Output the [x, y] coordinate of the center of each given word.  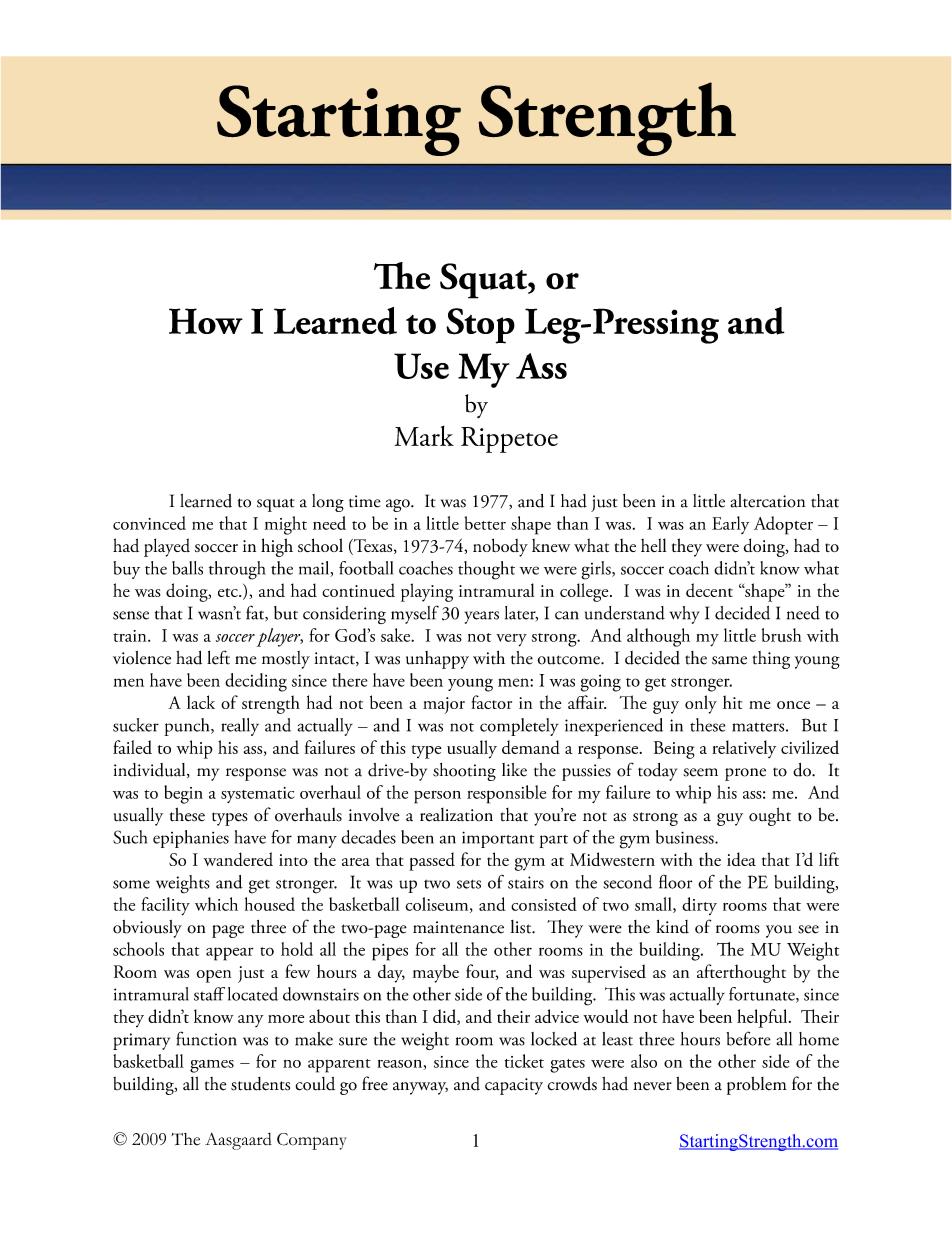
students [260, 1084]
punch [188, 727]
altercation [767, 501]
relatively [744, 749]
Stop [480, 326]
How [206, 321]
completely [519, 727]
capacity [514, 1086]
